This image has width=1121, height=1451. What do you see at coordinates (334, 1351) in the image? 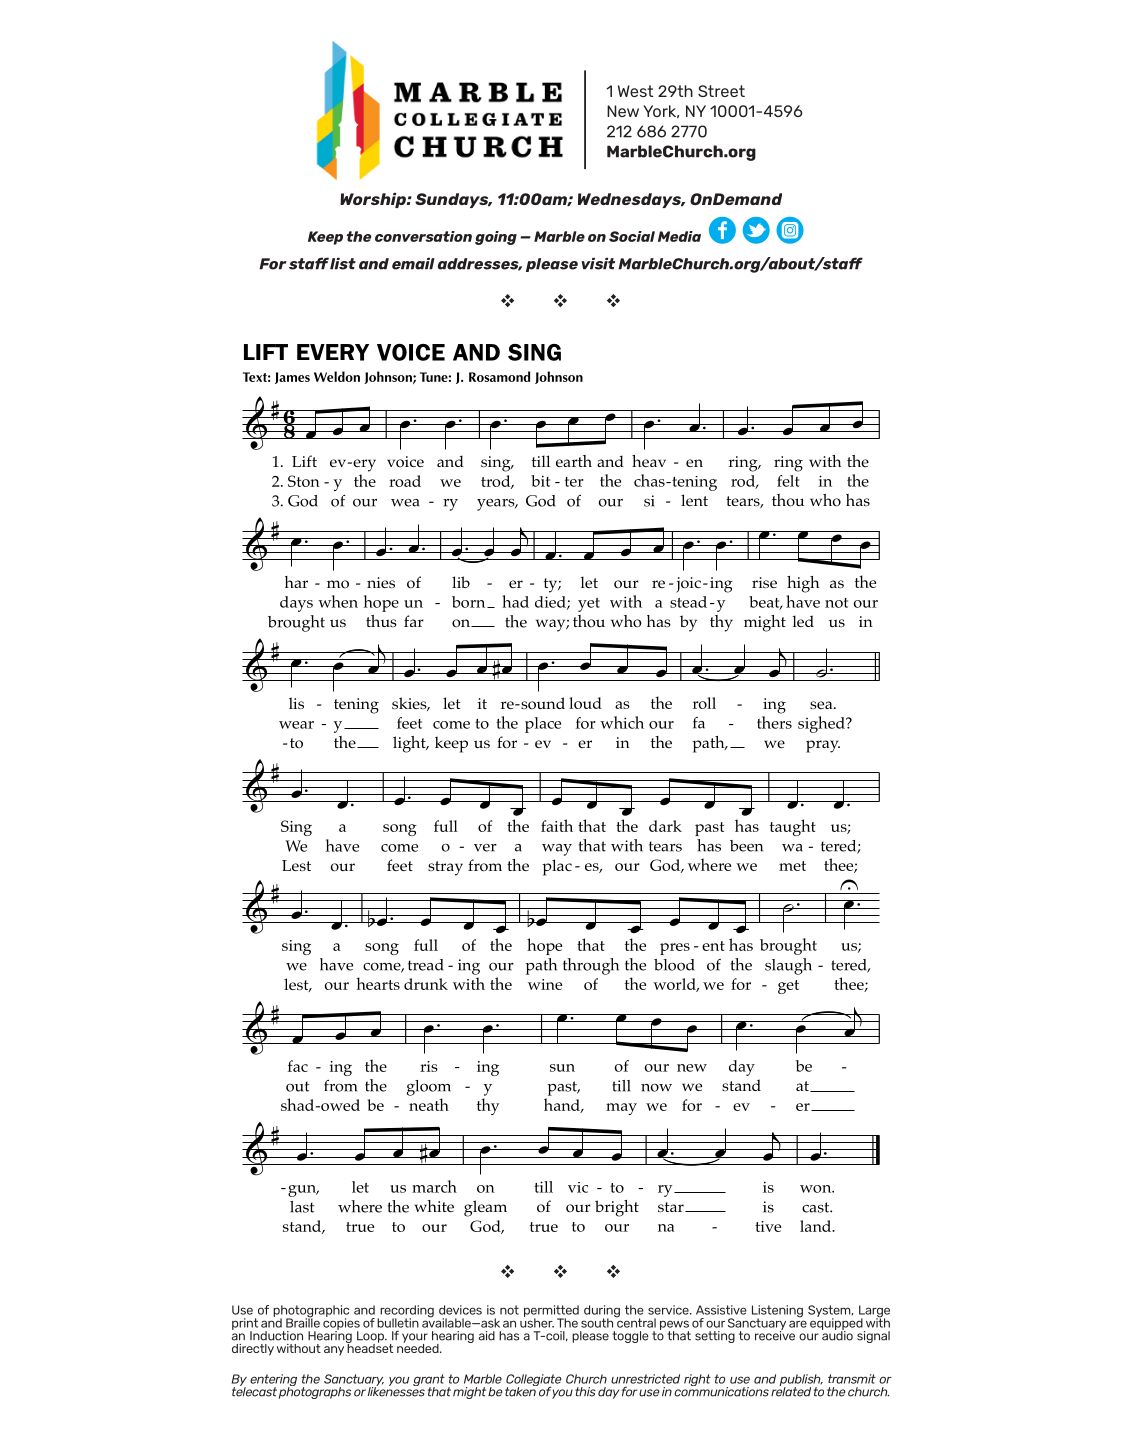
I see `any` at bounding box center [334, 1351].
